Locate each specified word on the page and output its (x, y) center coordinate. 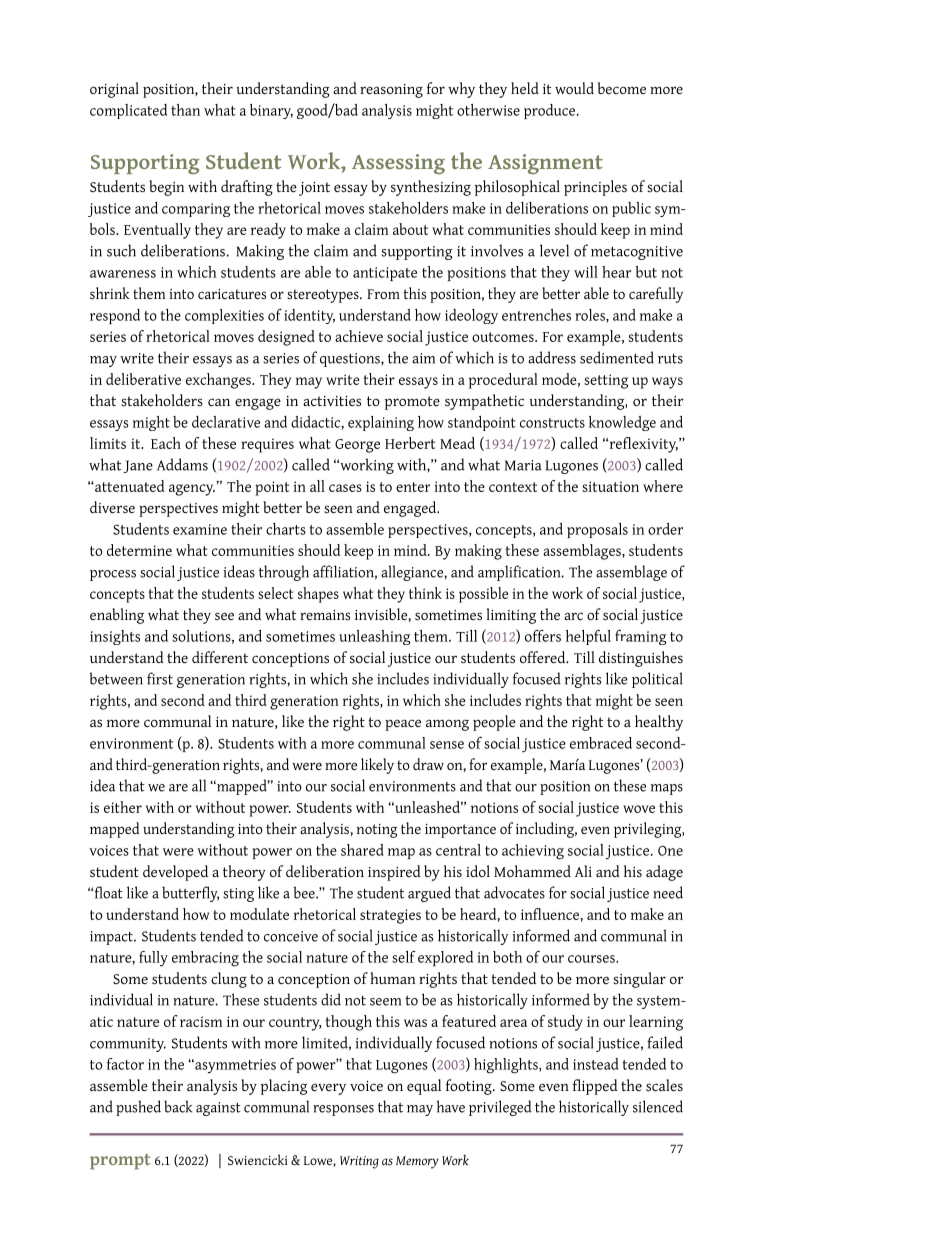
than (185, 110)
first (160, 678)
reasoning (391, 91)
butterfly (190, 894)
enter (413, 487)
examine (200, 529)
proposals (597, 530)
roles (591, 316)
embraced (601, 743)
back (178, 1106)
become (622, 88)
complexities (224, 316)
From (383, 294)
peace (403, 725)
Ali (583, 871)
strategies (390, 916)
